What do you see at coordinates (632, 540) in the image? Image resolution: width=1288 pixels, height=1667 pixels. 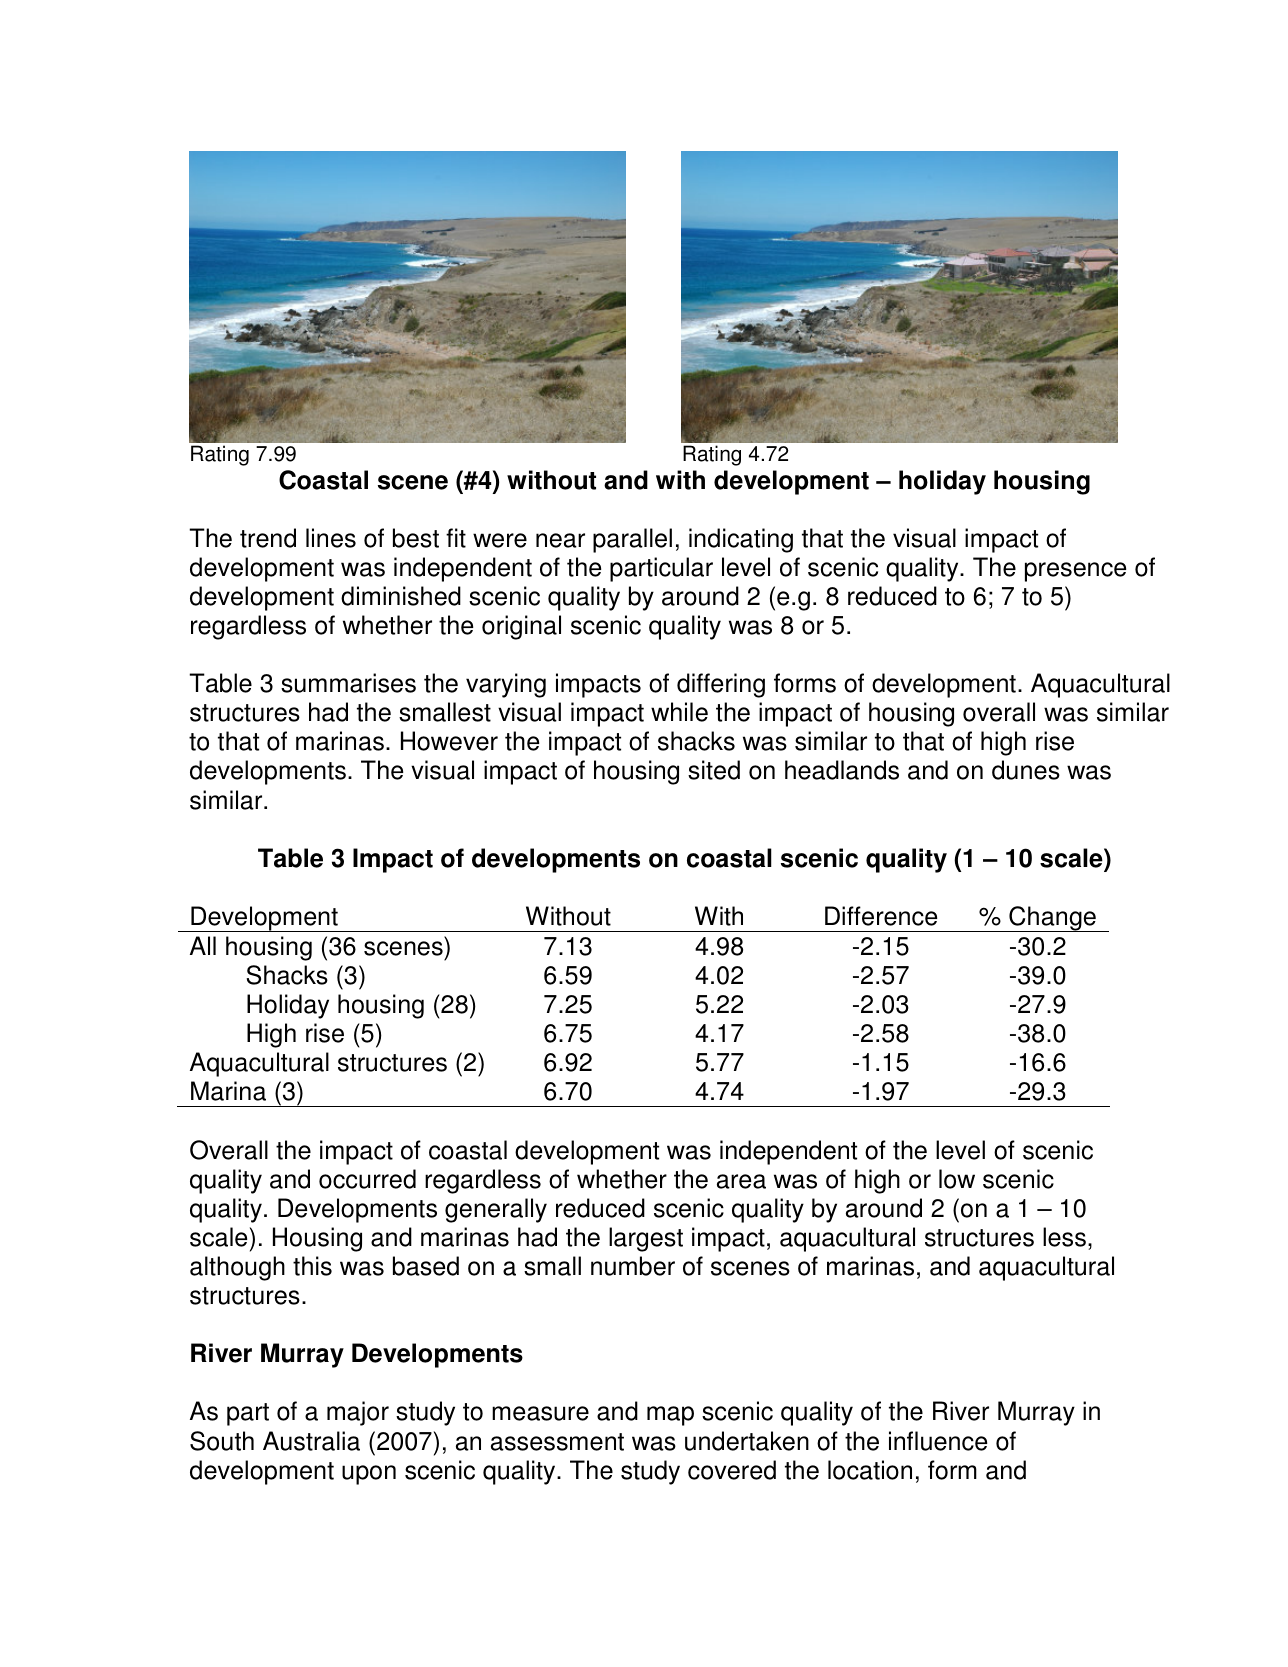 I see `parallel` at bounding box center [632, 540].
